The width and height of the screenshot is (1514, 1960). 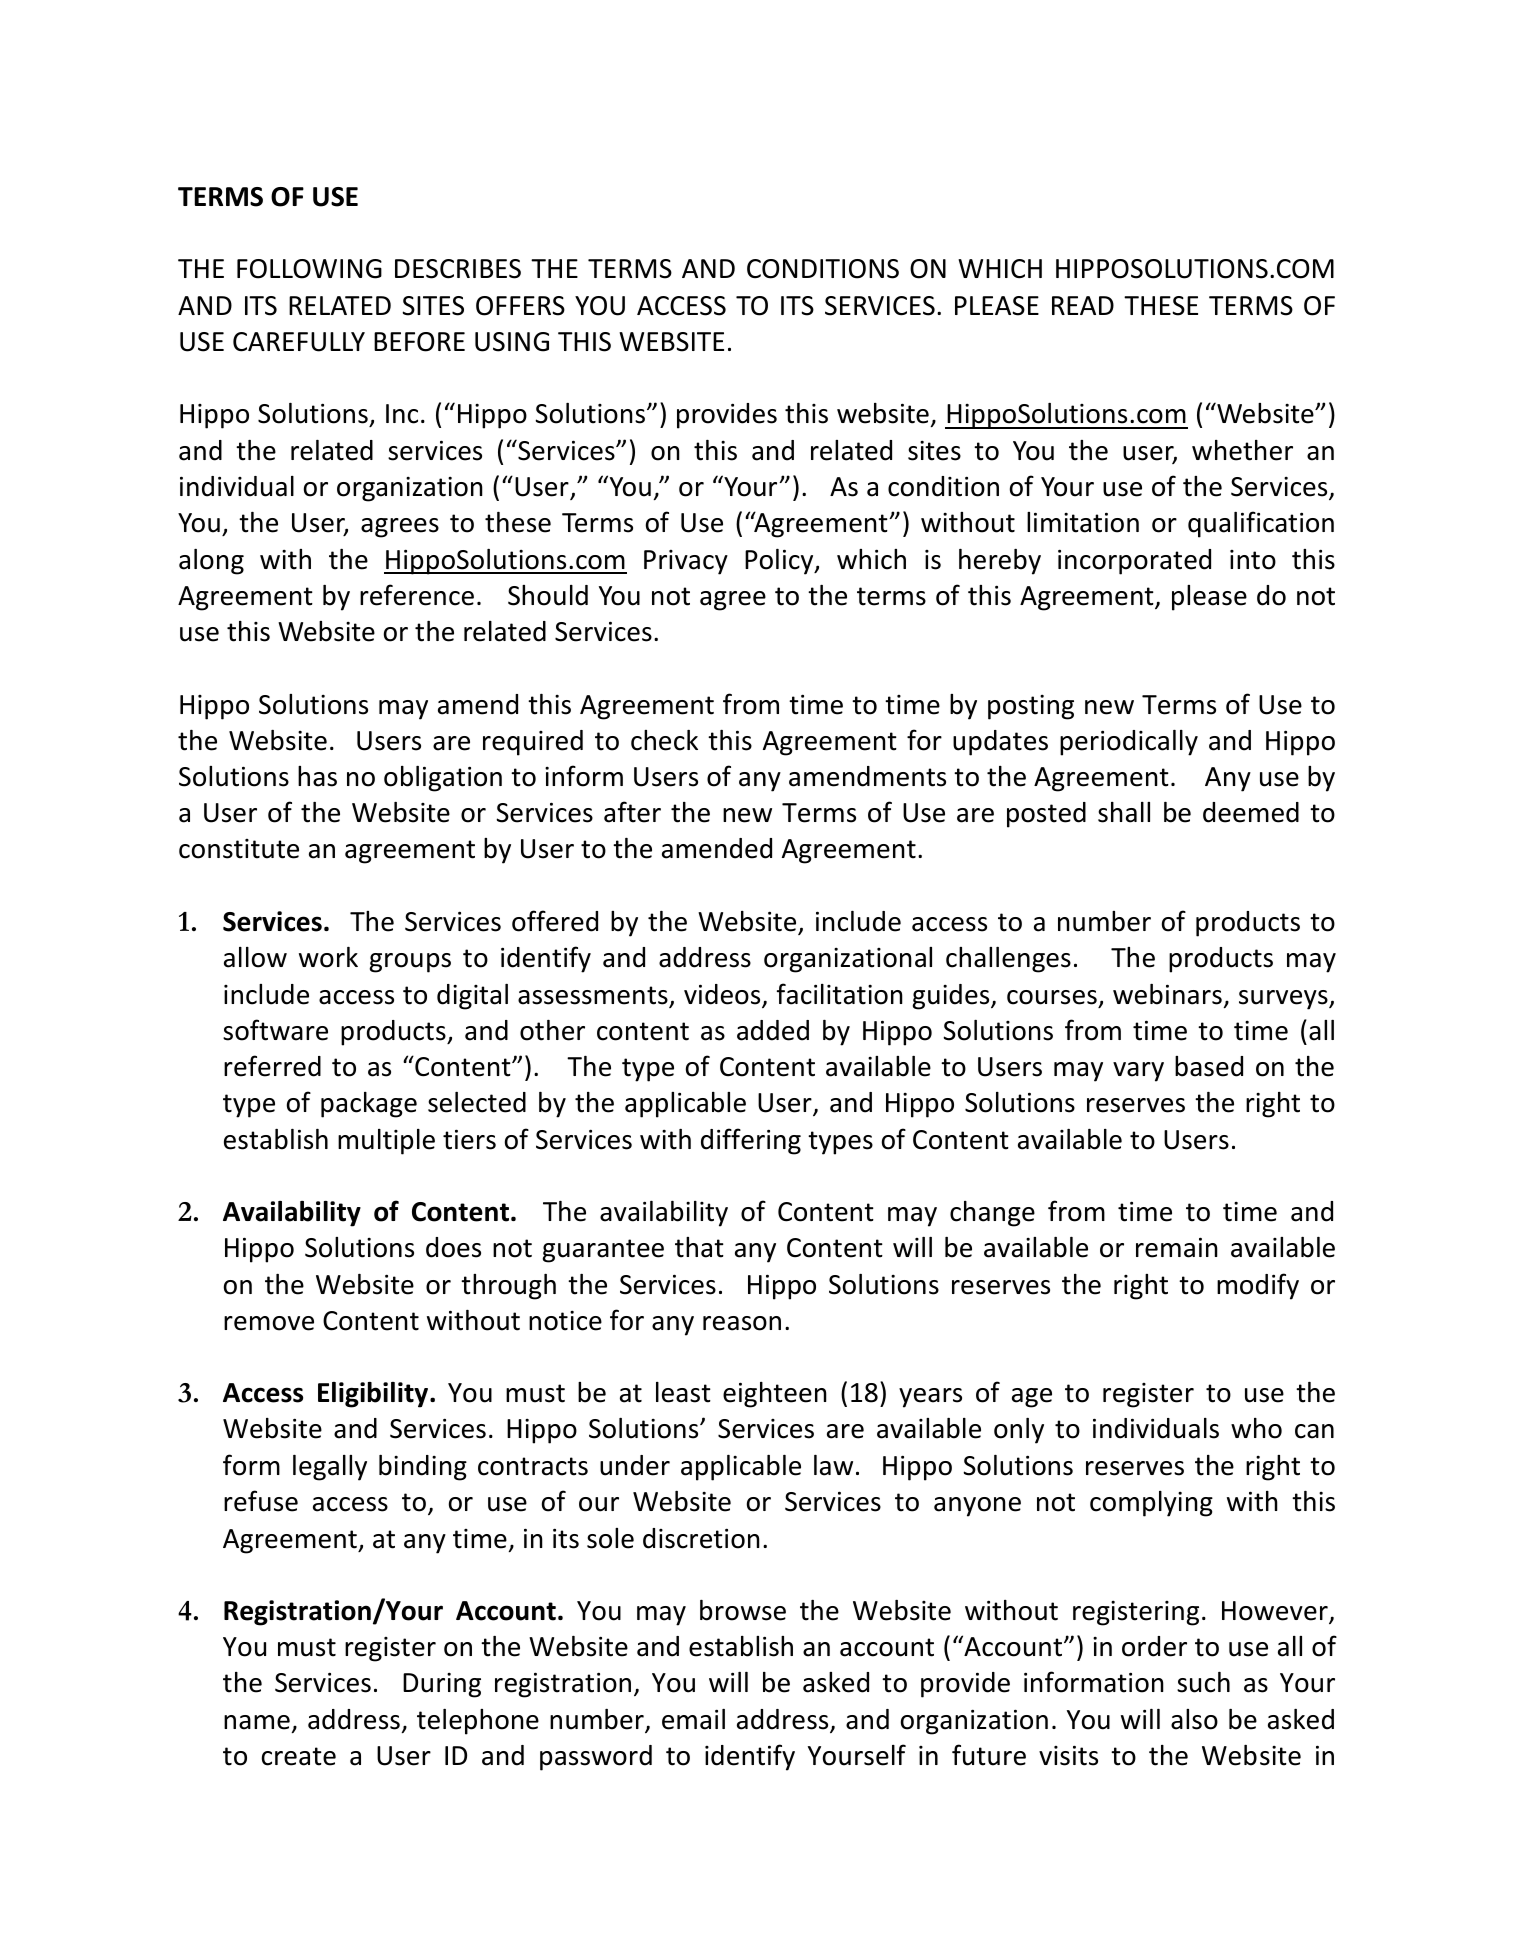 What do you see at coordinates (1177, 1247) in the screenshot?
I see `remain` at bounding box center [1177, 1247].
